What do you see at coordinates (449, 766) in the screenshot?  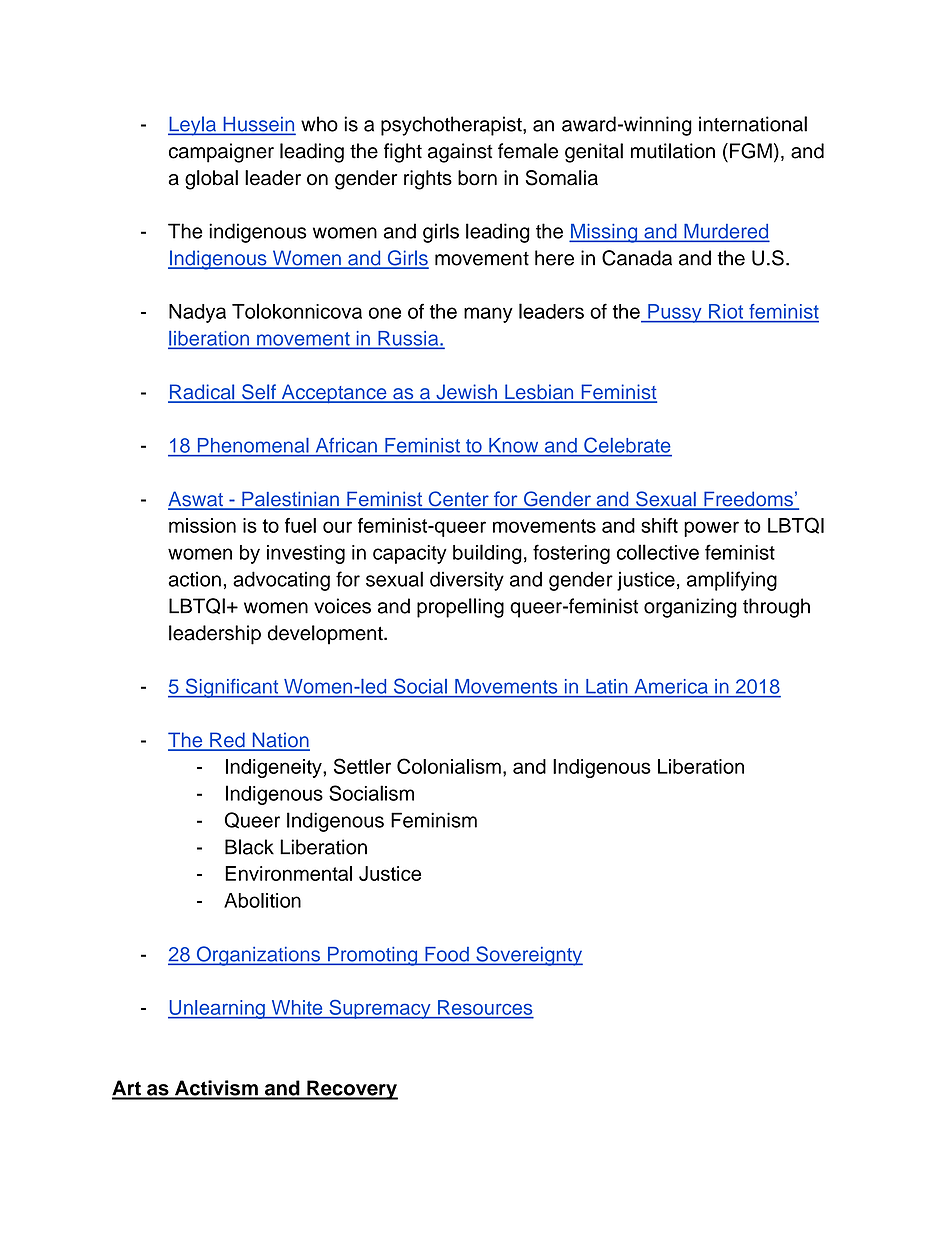 I see `Colonialism` at bounding box center [449, 766].
